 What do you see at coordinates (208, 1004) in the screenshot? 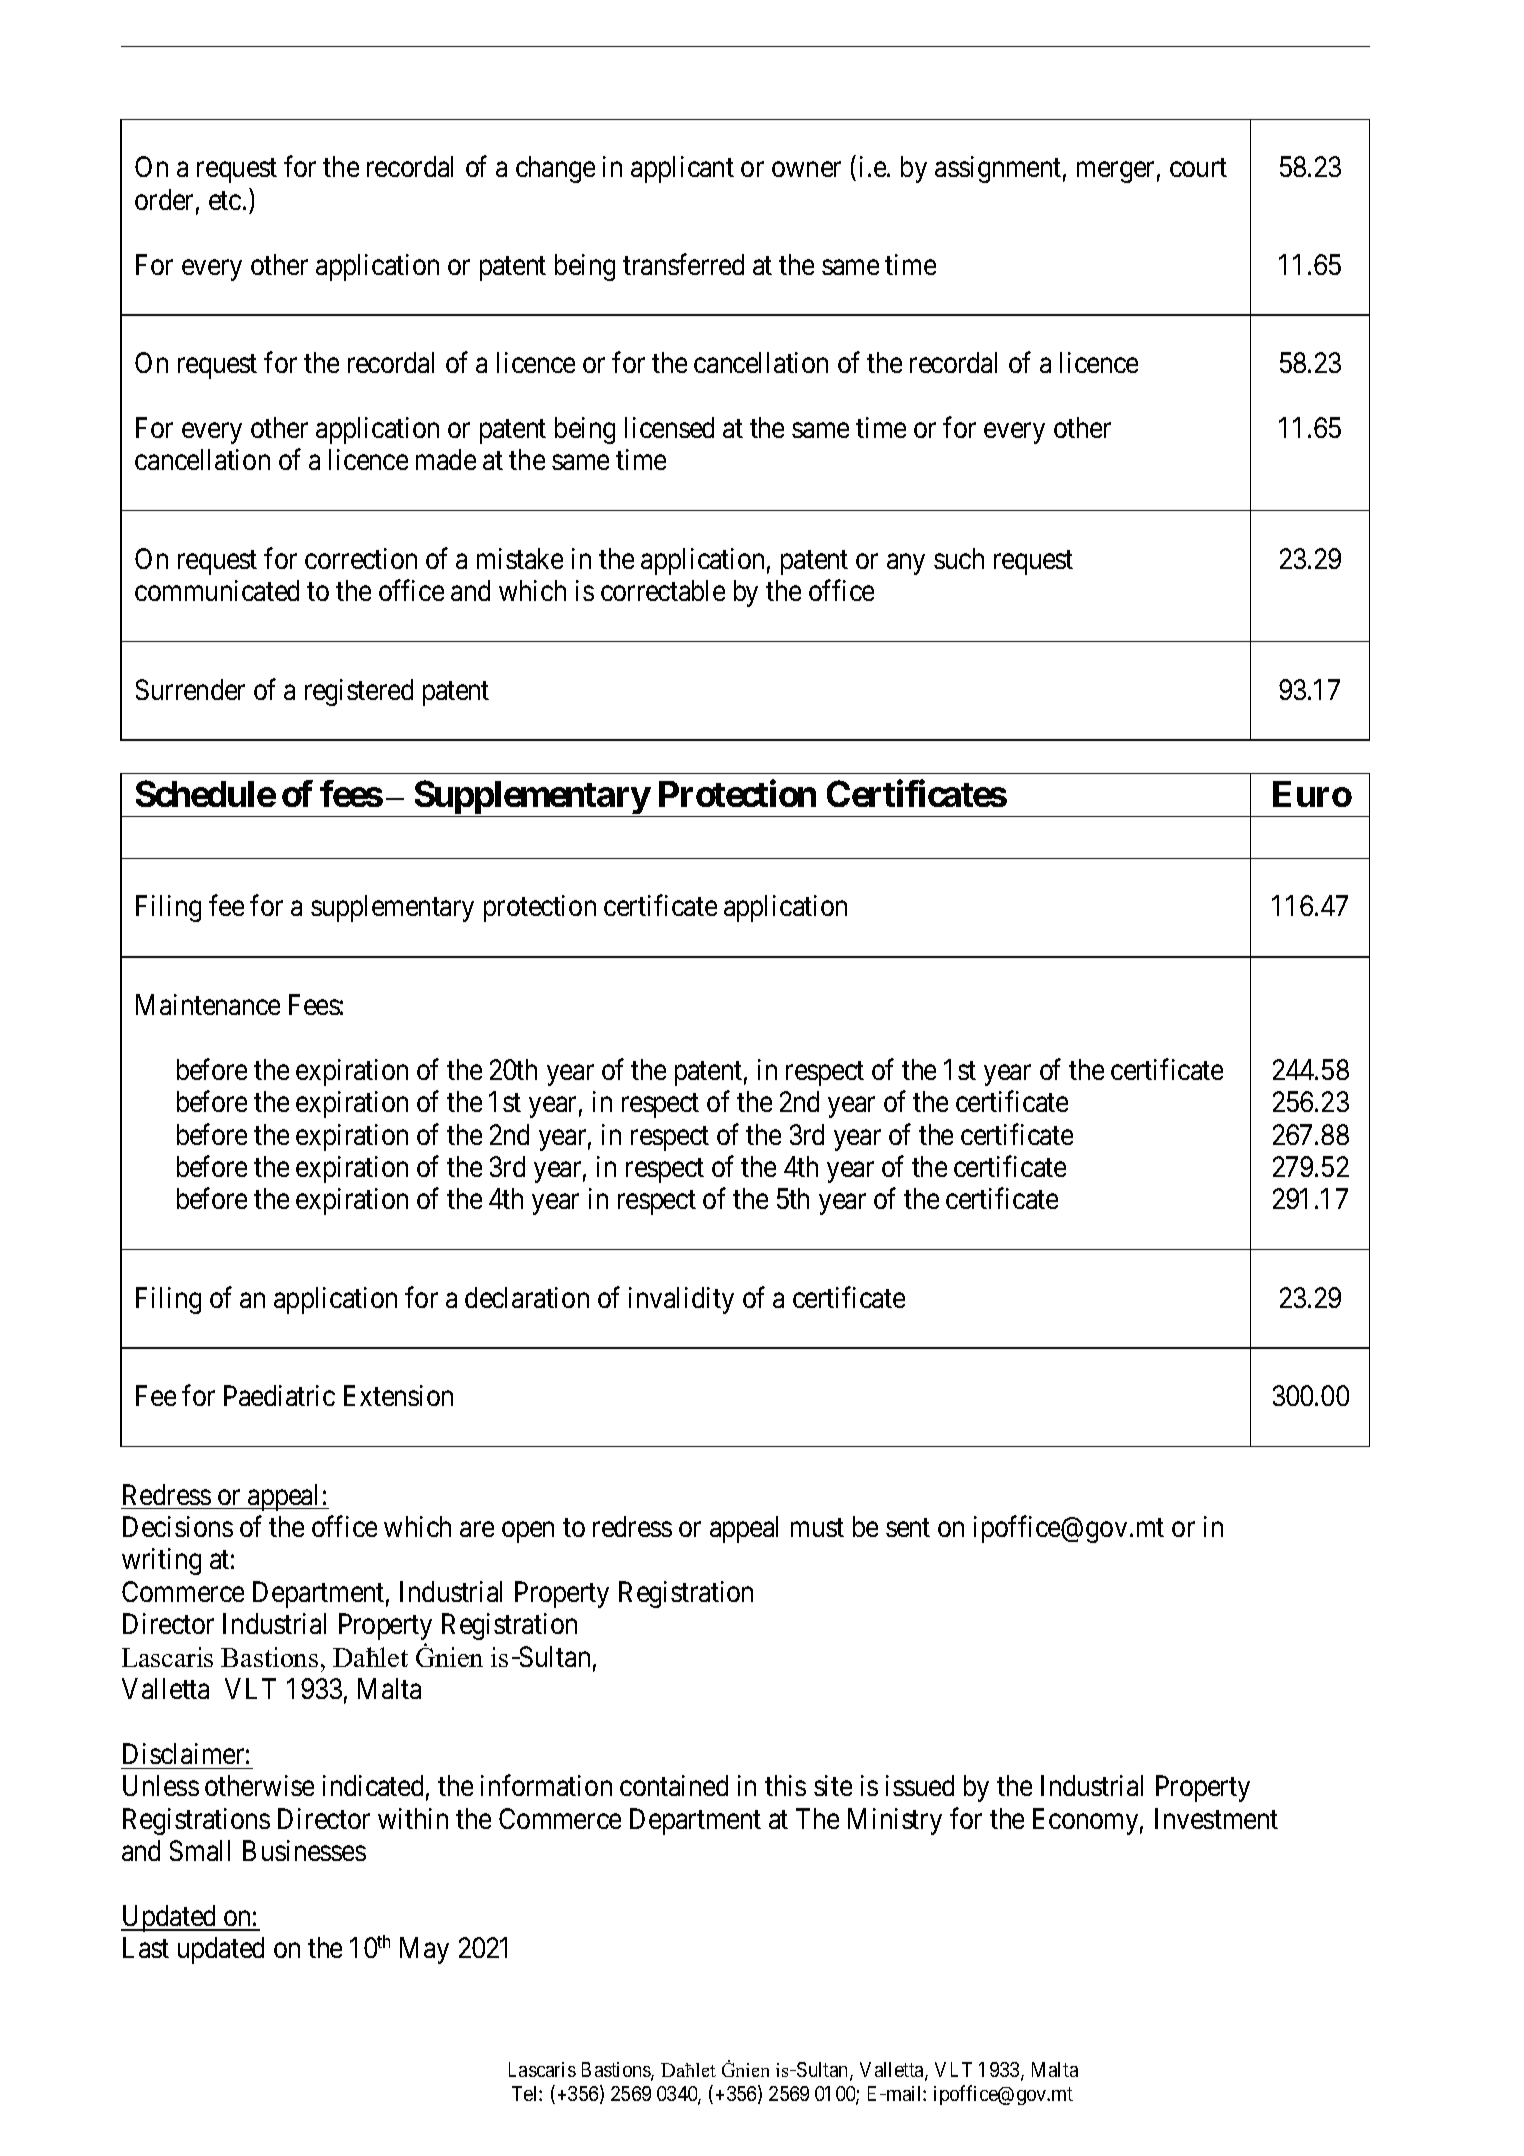
I see `Maintenance` at bounding box center [208, 1004].
